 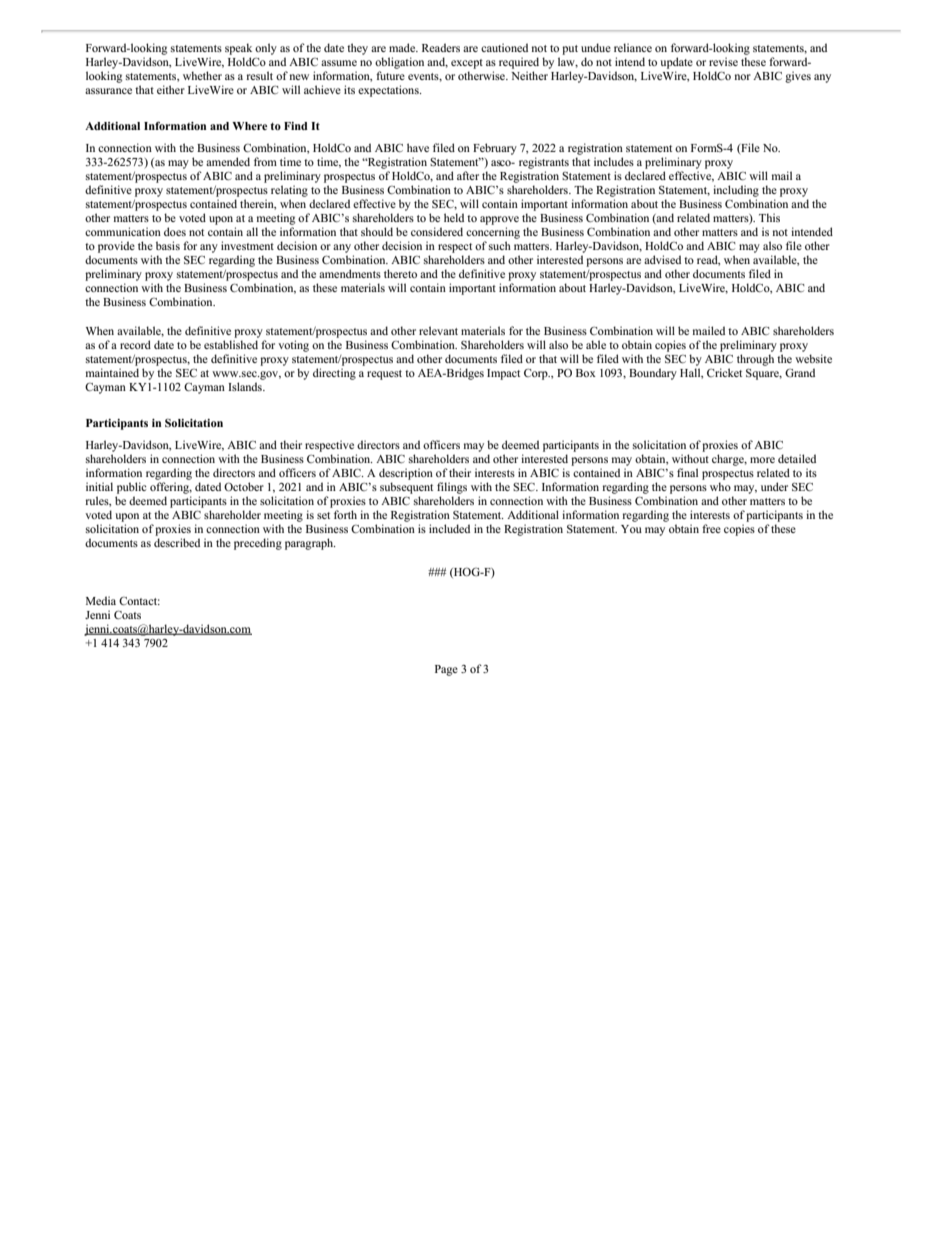 I want to click on free, so click(x=711, y=528).
